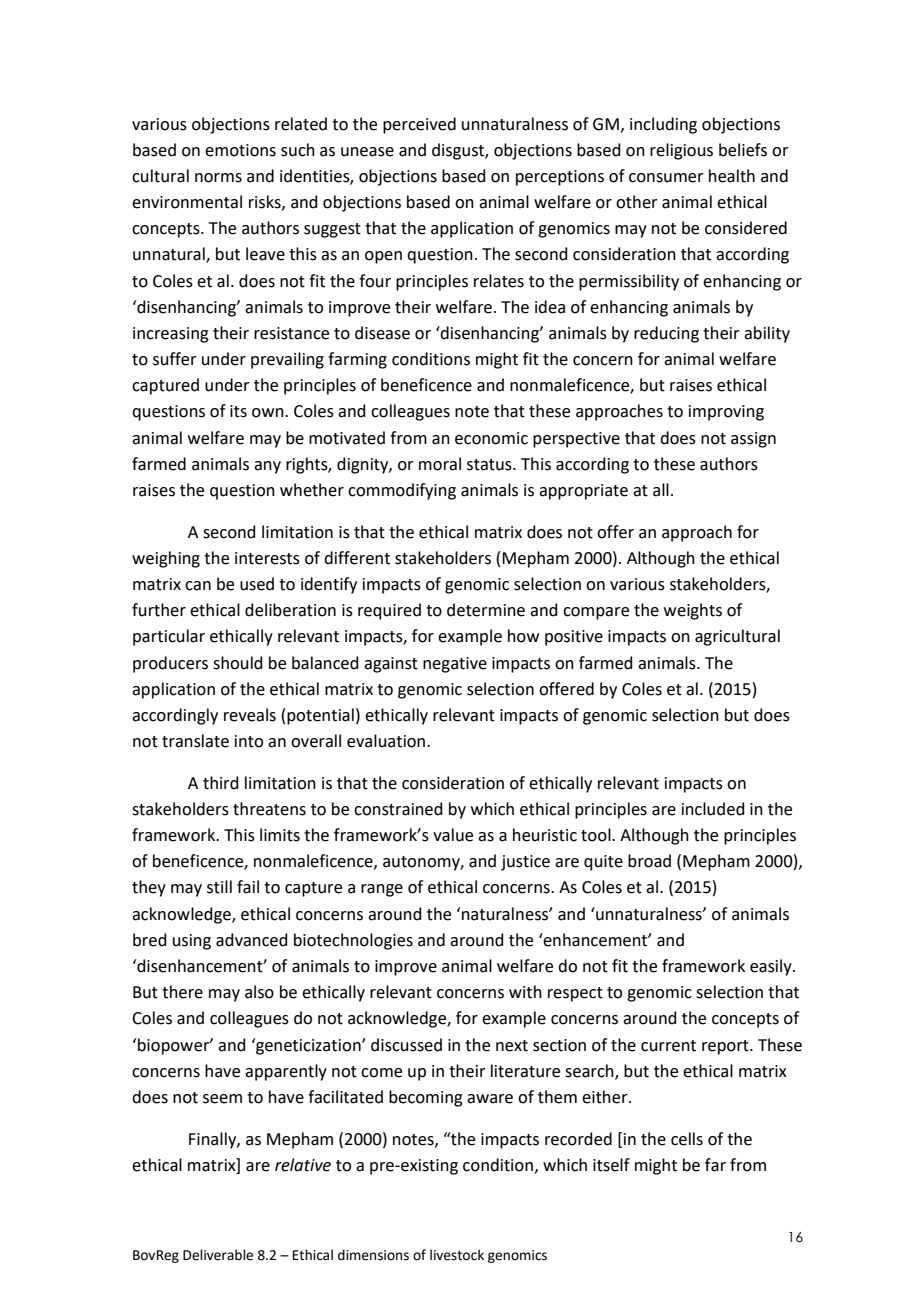 The height and width of the document is (1308, 924). What do you see at coordinates (455, 665) in the document?
I see `negative` at bounding box center [455, 665].
